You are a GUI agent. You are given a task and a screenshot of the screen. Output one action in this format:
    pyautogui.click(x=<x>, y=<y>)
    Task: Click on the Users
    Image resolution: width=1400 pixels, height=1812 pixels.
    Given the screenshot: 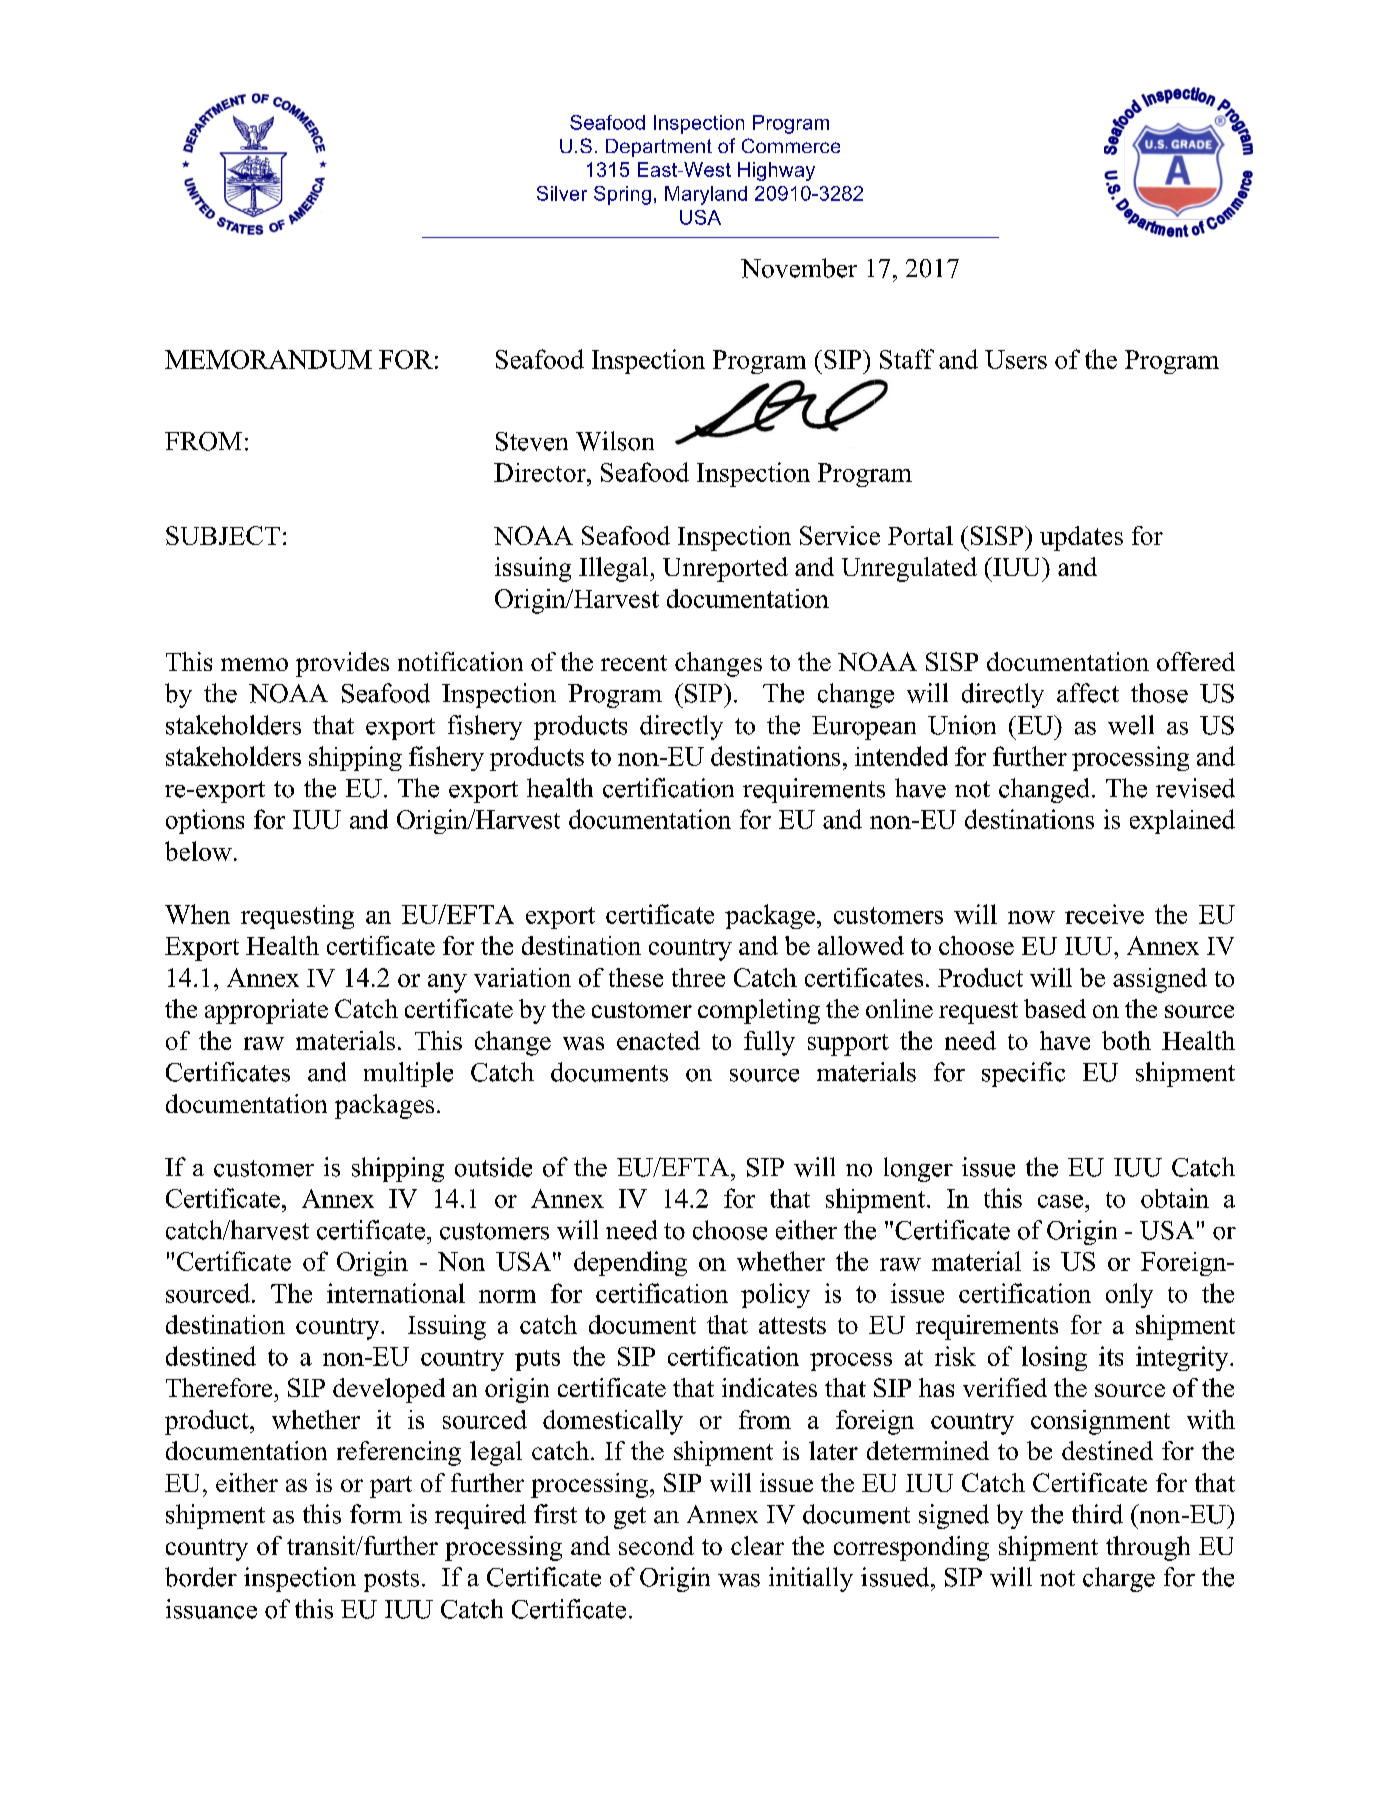 What is the action you would take?
    pyautogui.click(x=1016, y=359)
